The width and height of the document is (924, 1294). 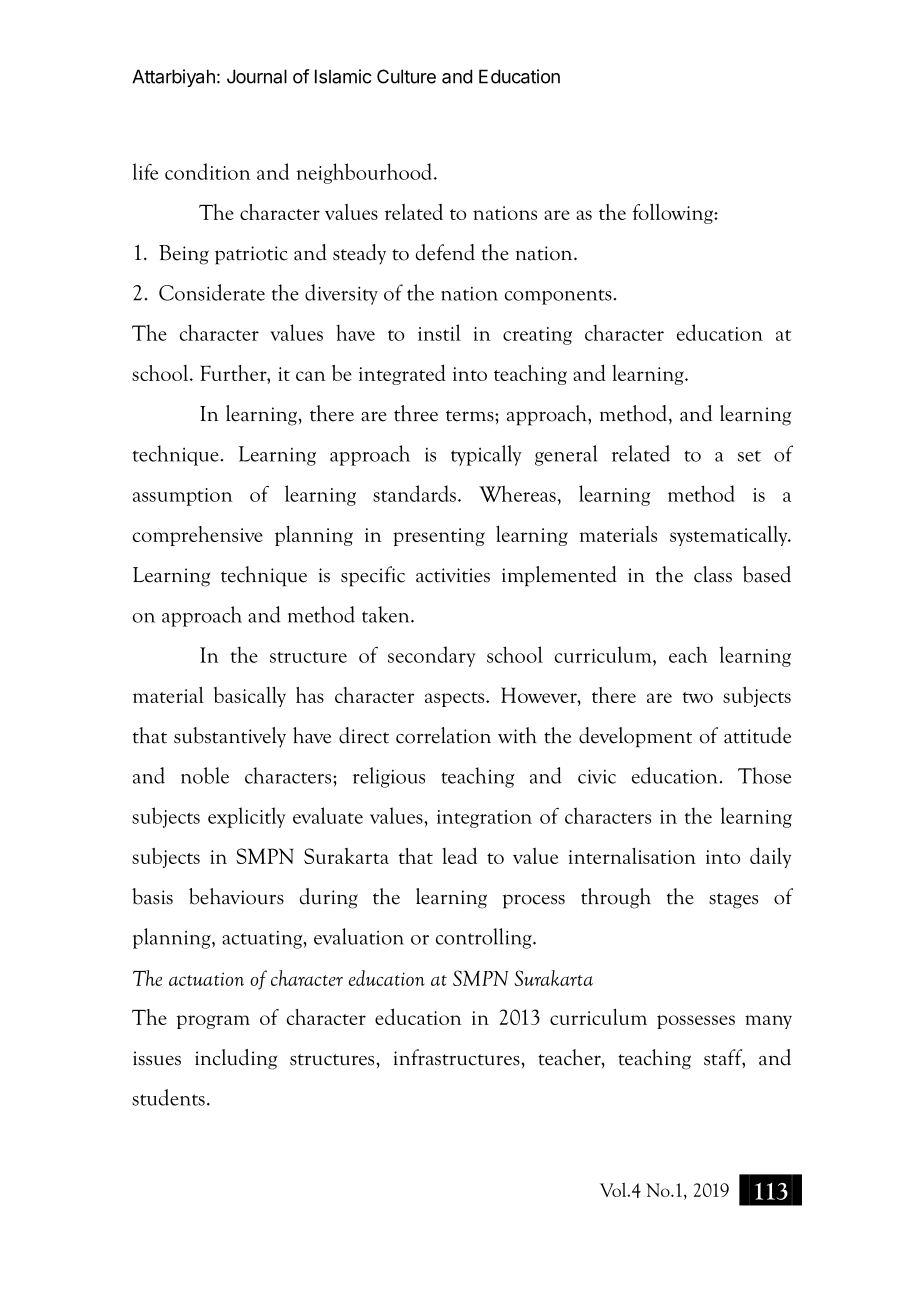 What do you see at coordinates (443, 735) in the document?
I see `correlation` at bounding box center [443, 735].
